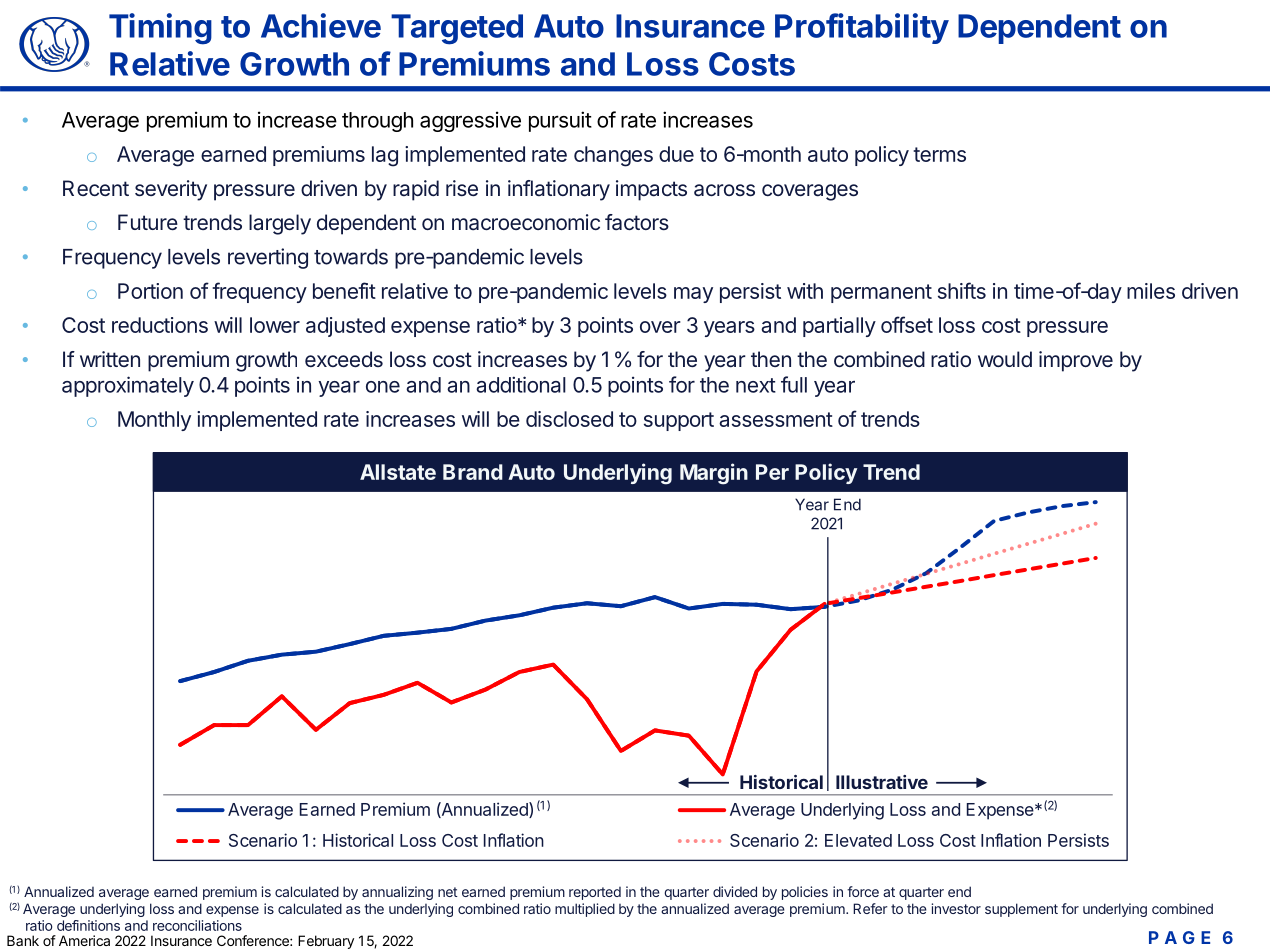 Image resolution: width=1270 pixels, height=952 pixels. Describe the element at coordinates (473, 472) in the screenshot. I see `Brand` at that location.
